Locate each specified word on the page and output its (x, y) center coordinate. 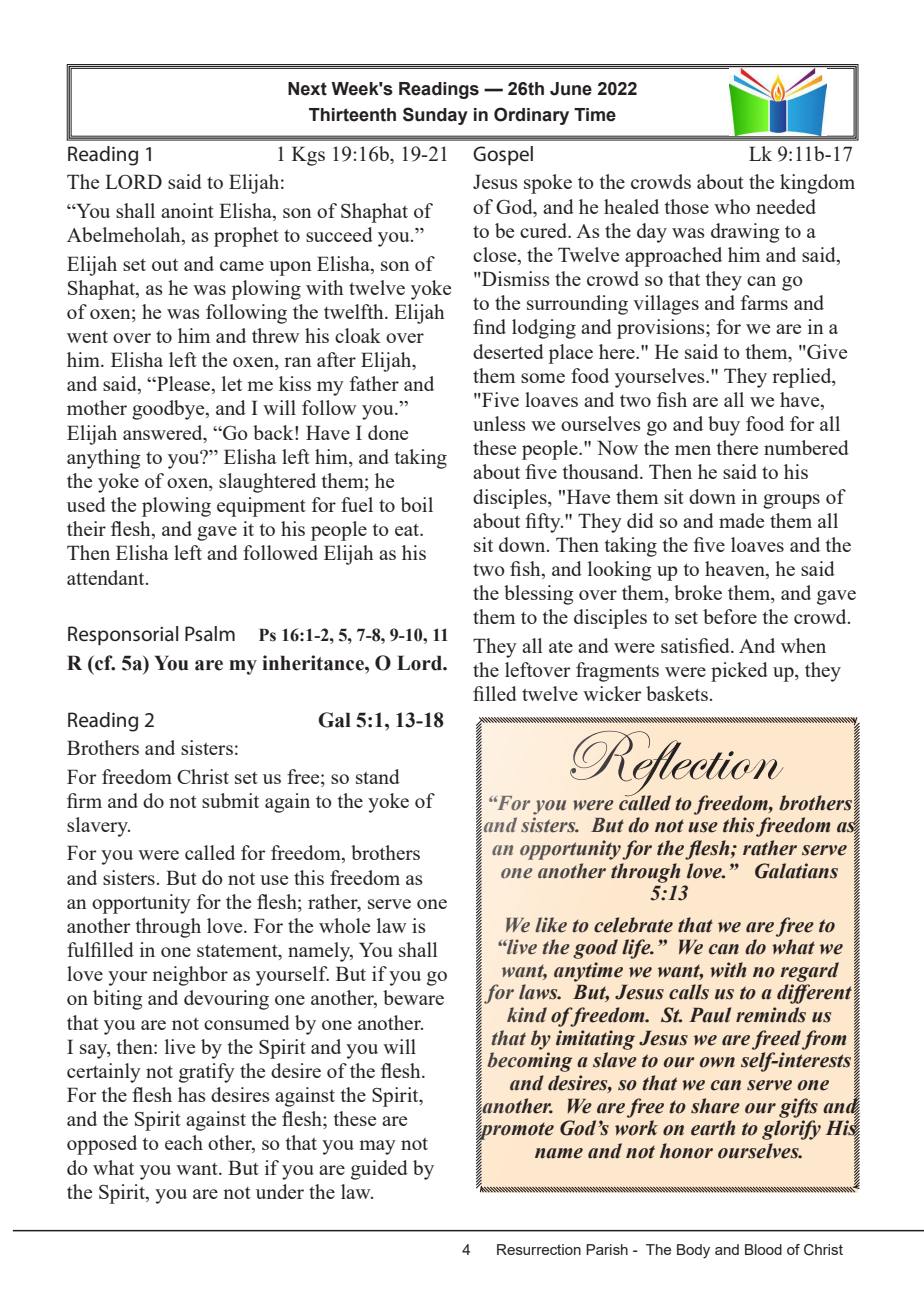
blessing (539, 595)
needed (786, 206)
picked (739, 672)
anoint (187, 210)
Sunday (435, 116)
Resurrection (539, 1249)
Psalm (210, 634)
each (184, 1142)
